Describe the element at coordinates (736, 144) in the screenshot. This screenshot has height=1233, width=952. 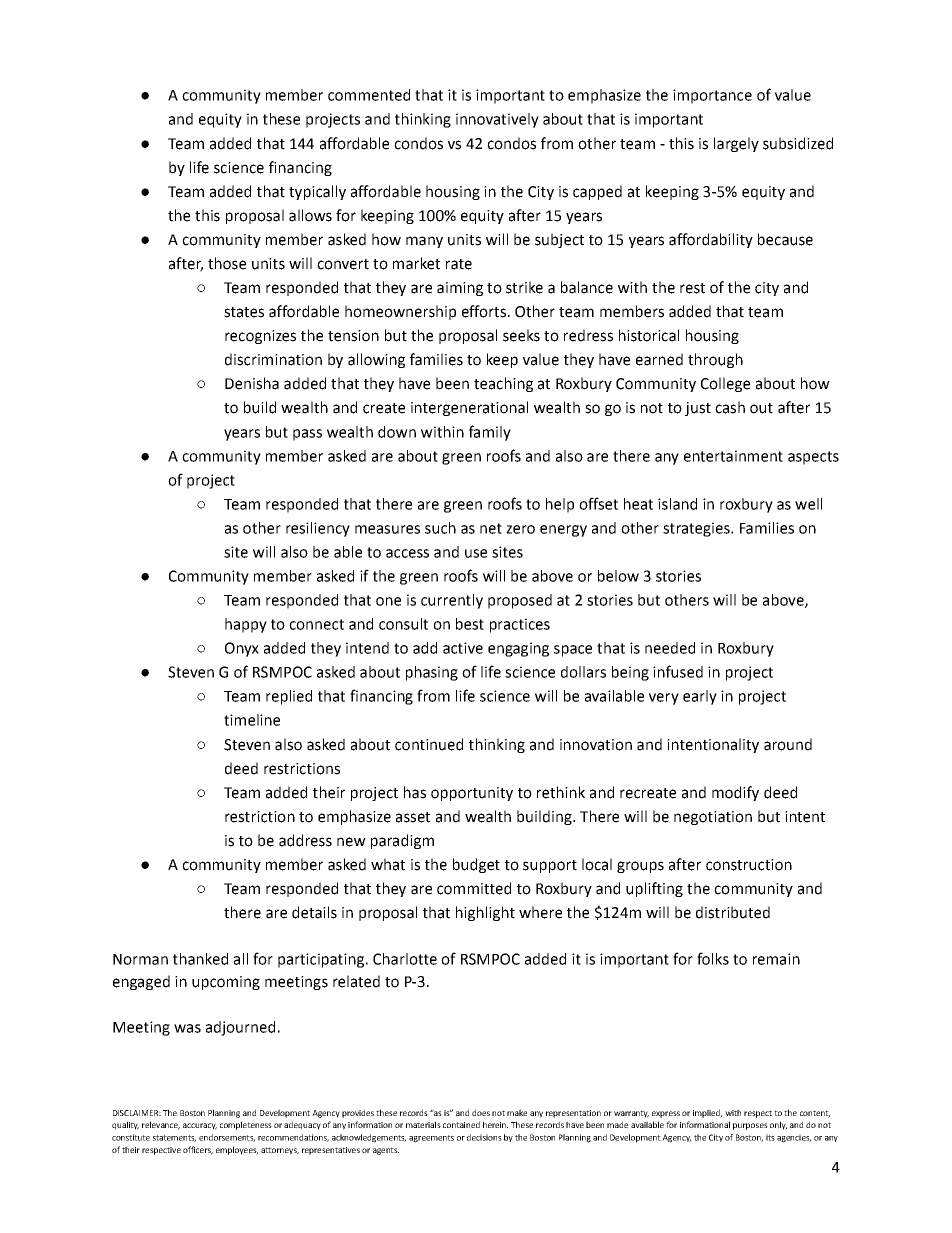
I see `largely` at that location.
